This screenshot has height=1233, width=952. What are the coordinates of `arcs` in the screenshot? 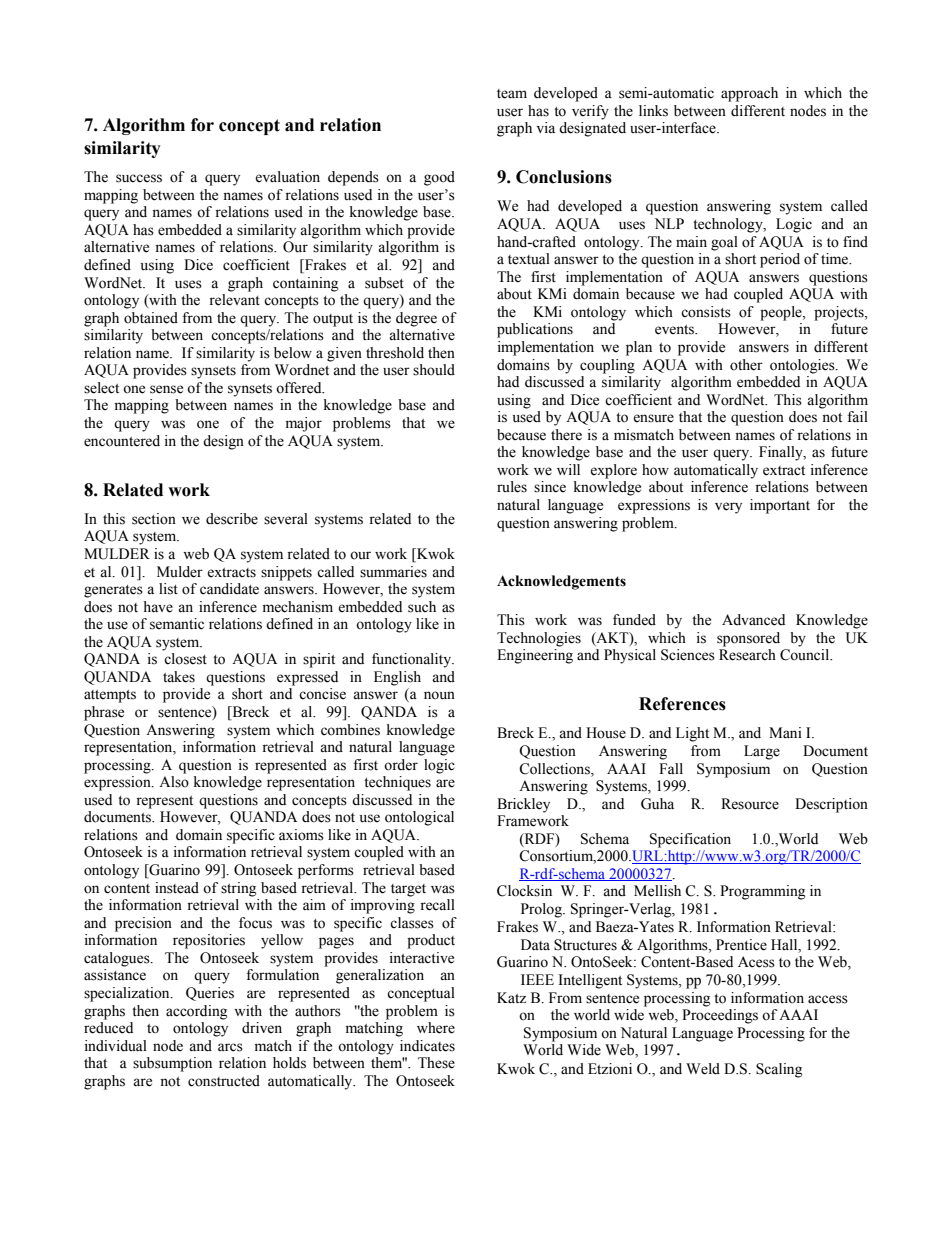 It's located at (230, 1047).
